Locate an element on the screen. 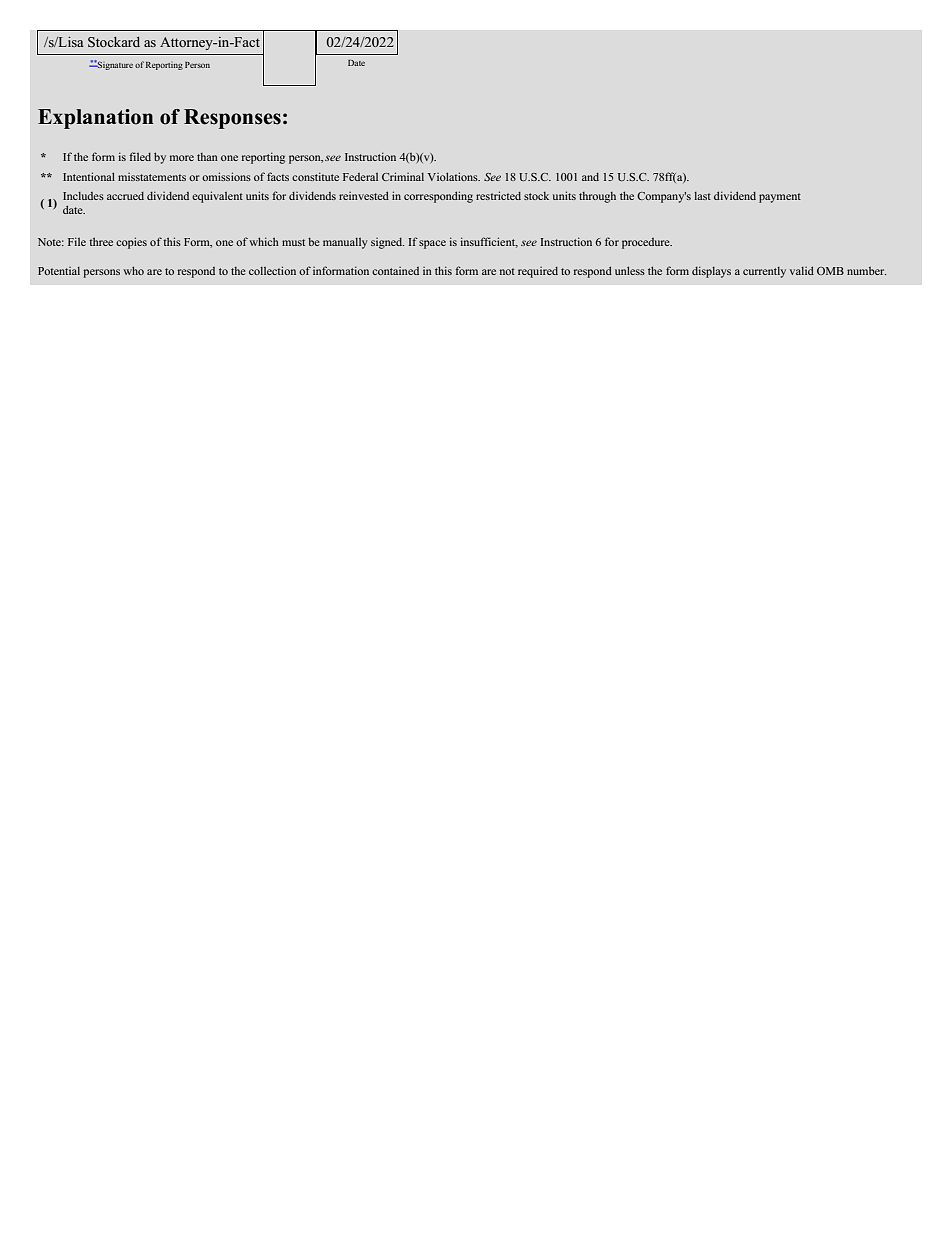 The image size is (952, 1233). Responses is located at coordinates (232, 119).
